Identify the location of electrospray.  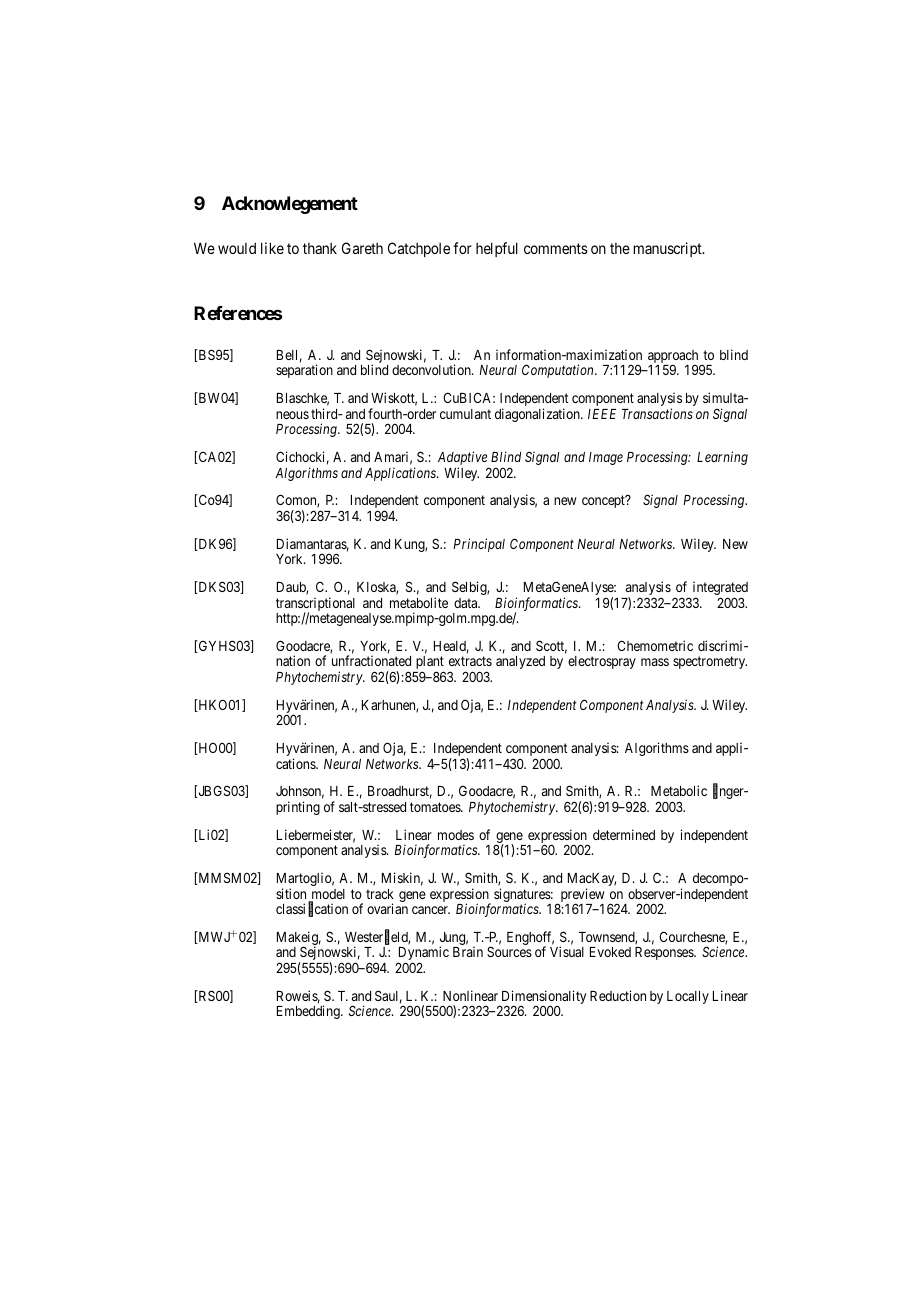
(602, 662).
